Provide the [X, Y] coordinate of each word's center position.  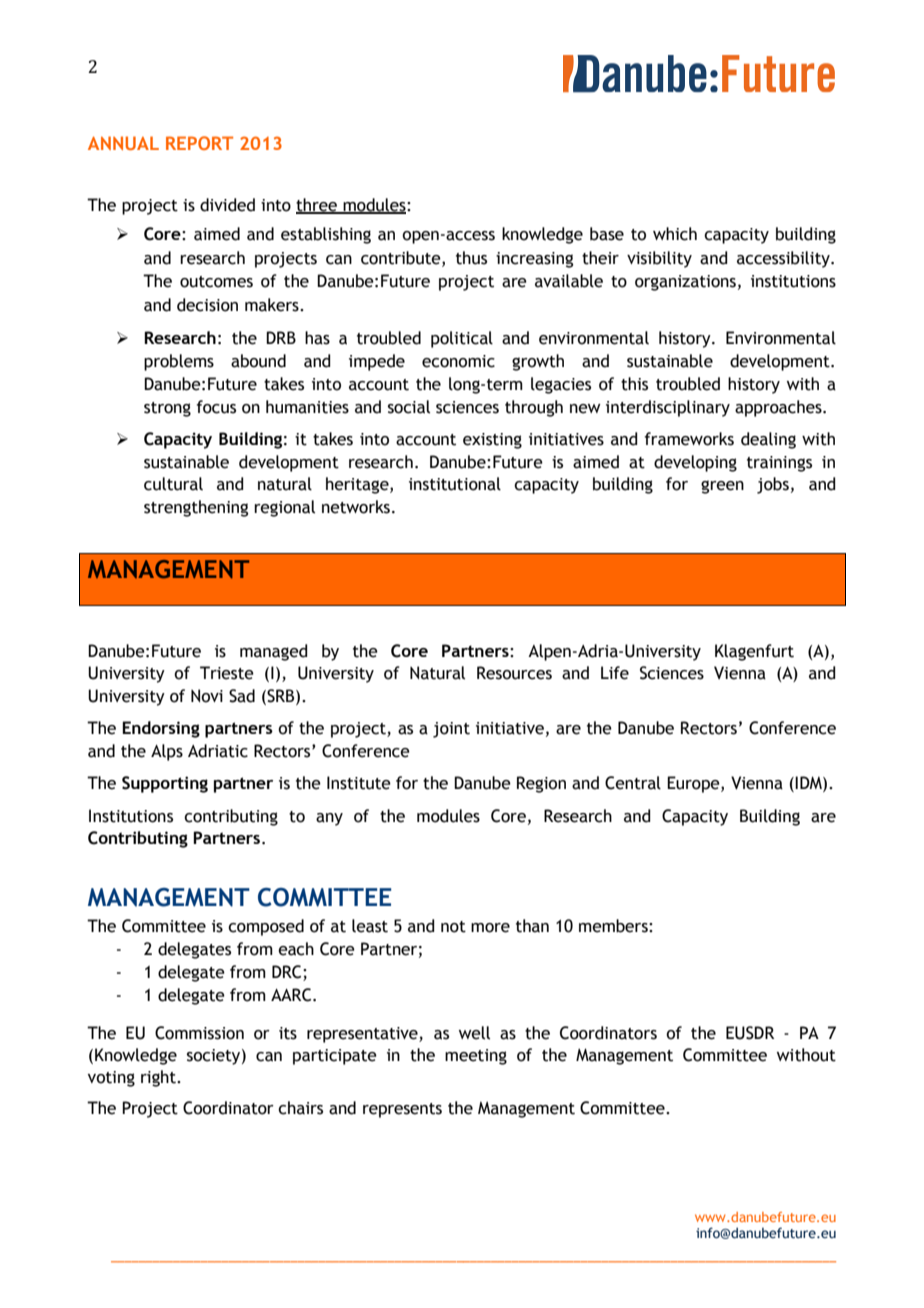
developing [695, 463]
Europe [694, 784]
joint [451, 730]
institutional [455, 484]
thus [471, 258]
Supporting [165, 784]
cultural [173, 484]
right [159, 1078]
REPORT [199, 143]
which [675, 234]
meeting [476, 1057]
